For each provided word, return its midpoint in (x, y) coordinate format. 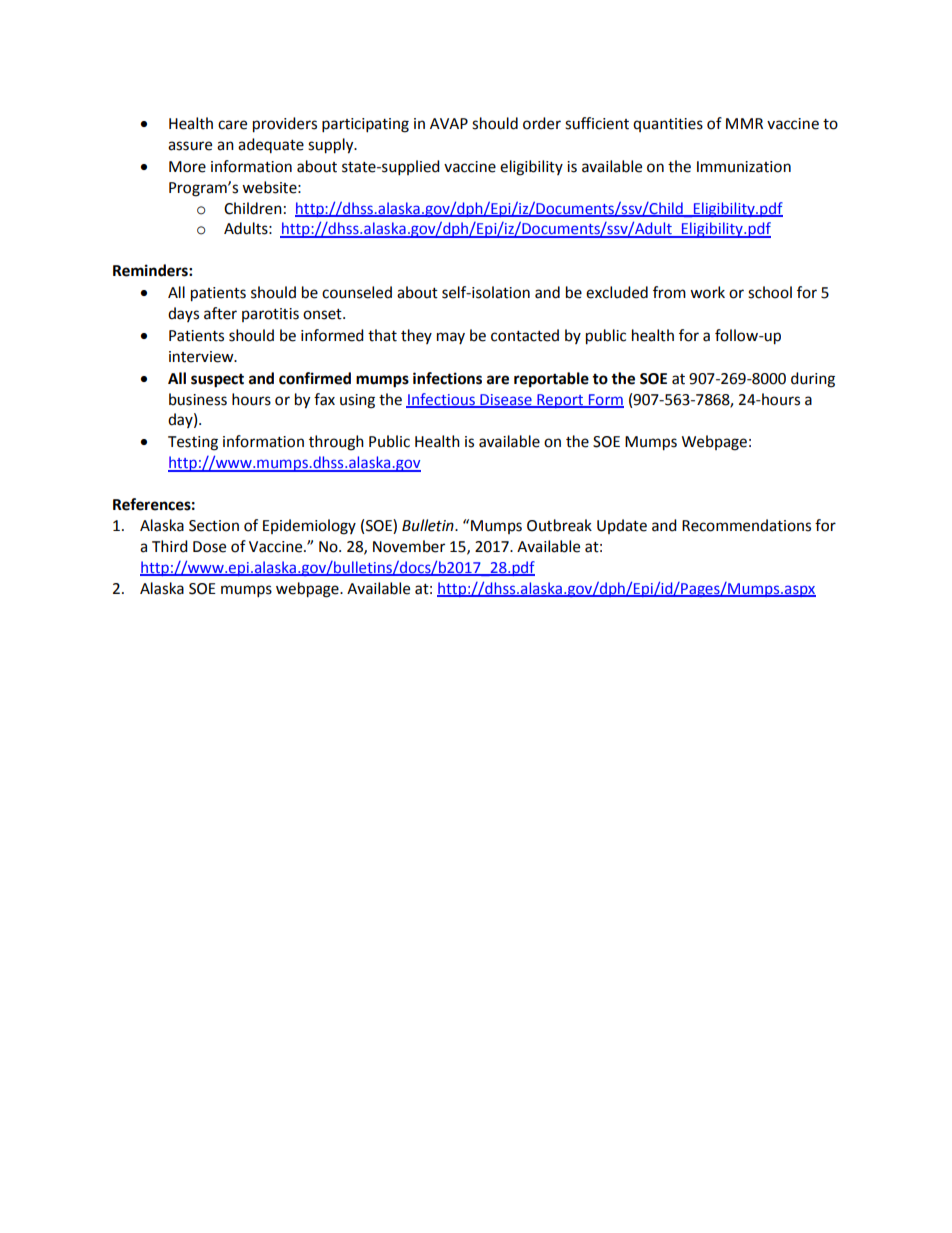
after (220, 313)
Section (214, 526)
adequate (271, 145)
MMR (744, 123)
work (707, 292)
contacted (525, 335)
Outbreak (559, 525)
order (542, 123)
